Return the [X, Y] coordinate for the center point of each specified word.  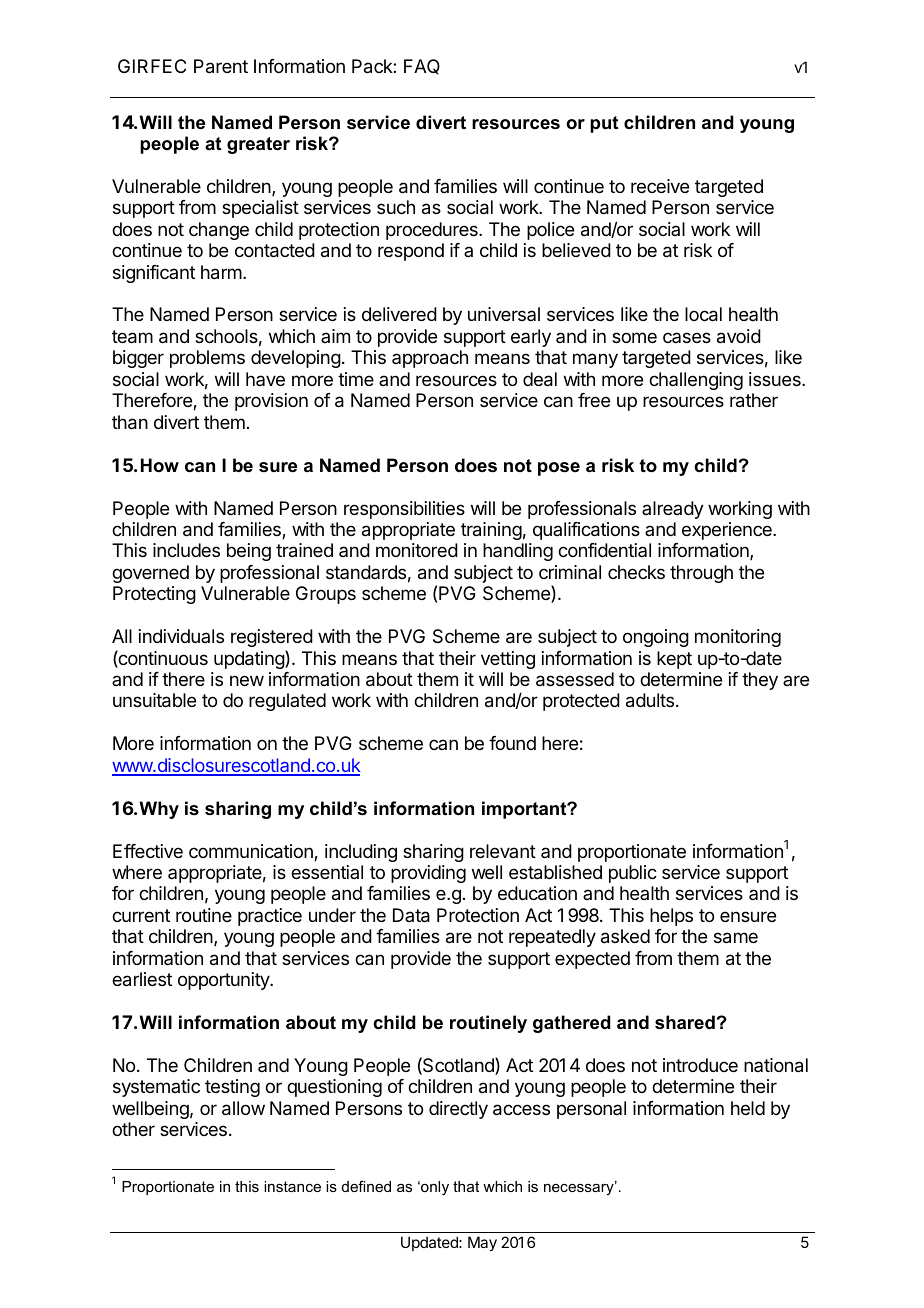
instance [292, 1186]
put [604, 124]
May [482, 1243]
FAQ [422, 67]
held [748, 1108]
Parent [221, 66]
